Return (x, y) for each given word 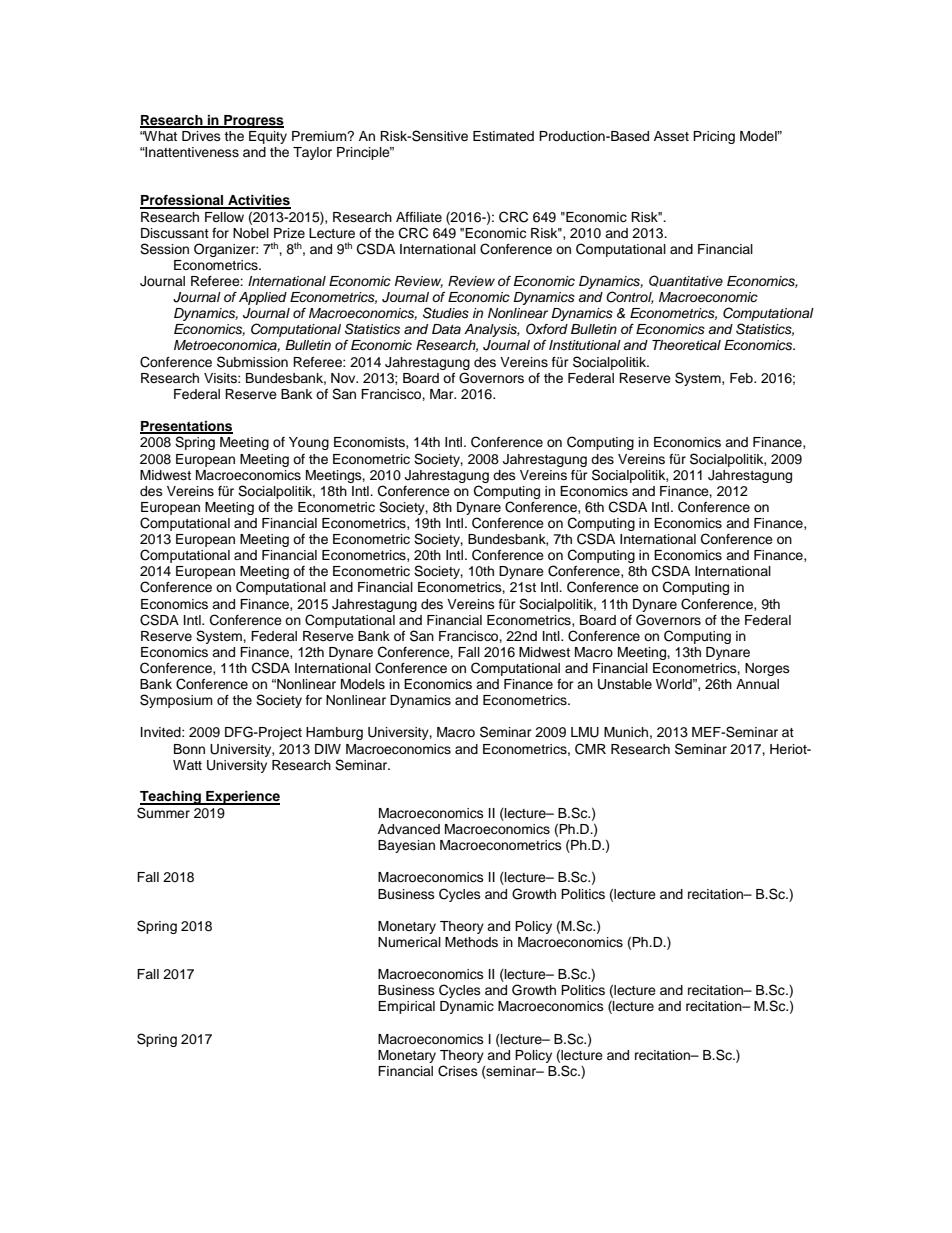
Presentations (186, 427)
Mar (443, 394)
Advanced (409, 829)
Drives (201, 136)
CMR (590, 749)
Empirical (406, 1007)
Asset (671, 136)
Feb (742, 378)
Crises (458, 1071)
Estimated (503, 136)
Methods (471, 942)
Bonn (189, 749)
